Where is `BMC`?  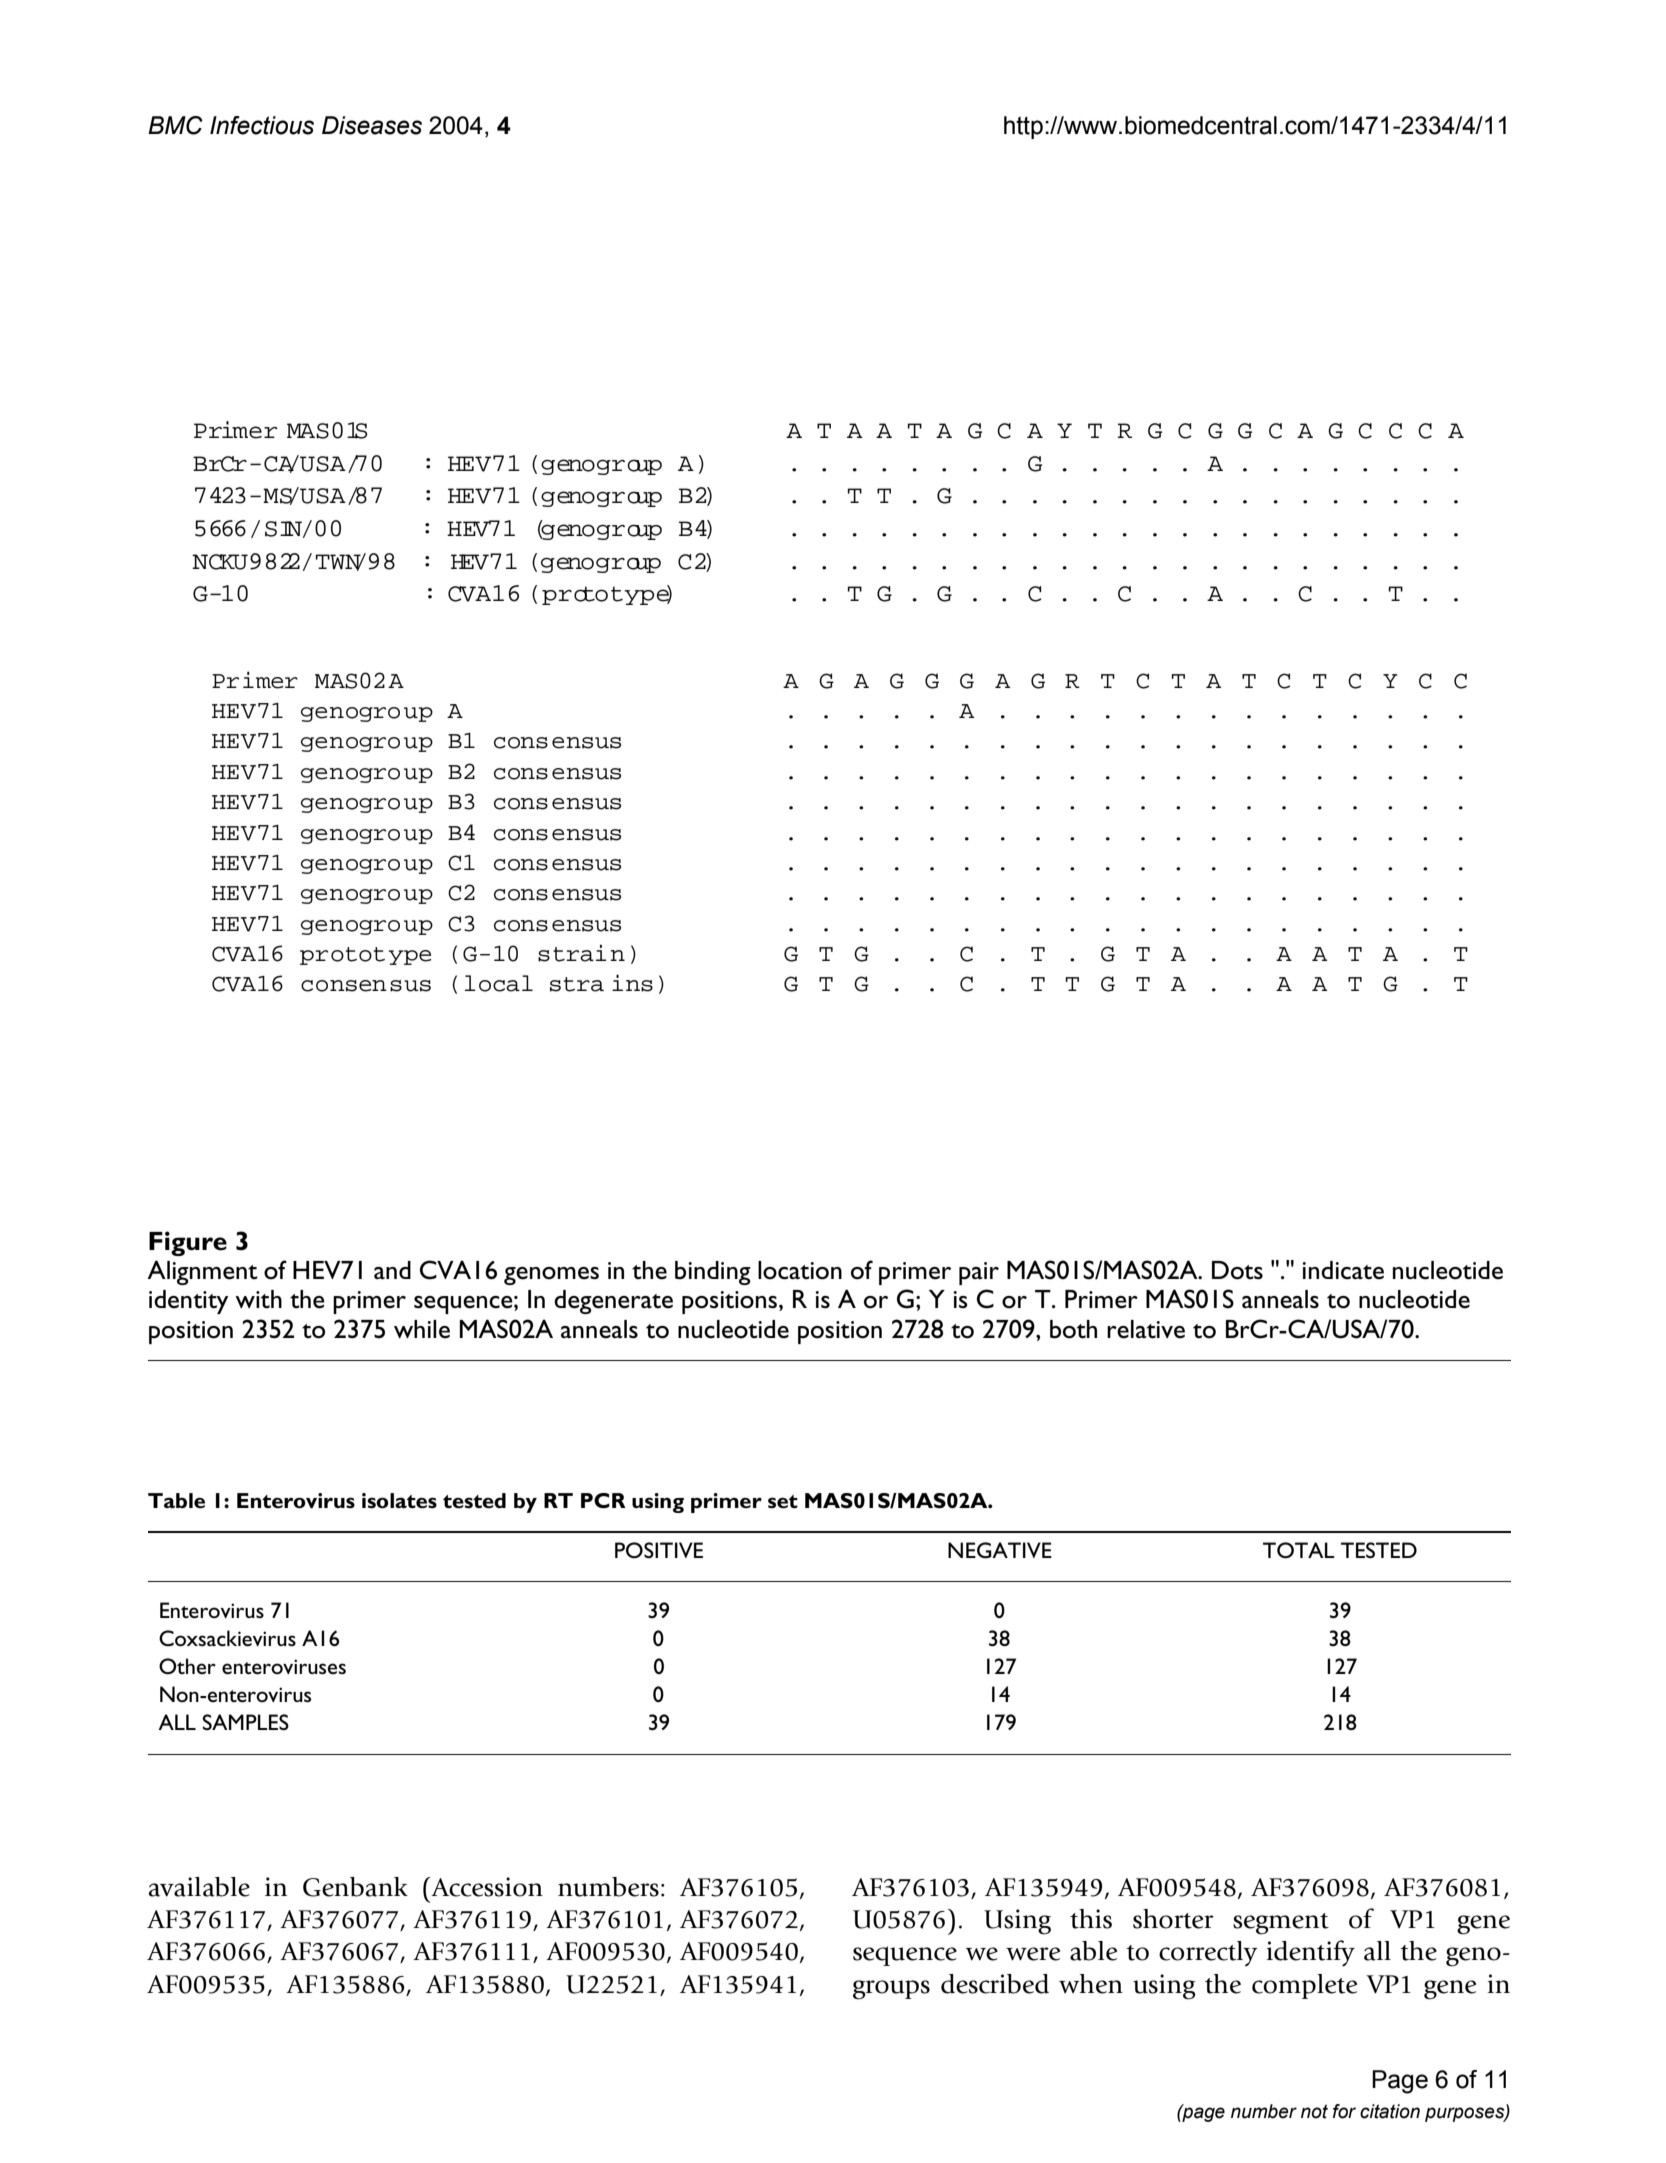 BMC is located at coordinates (175, 125).
